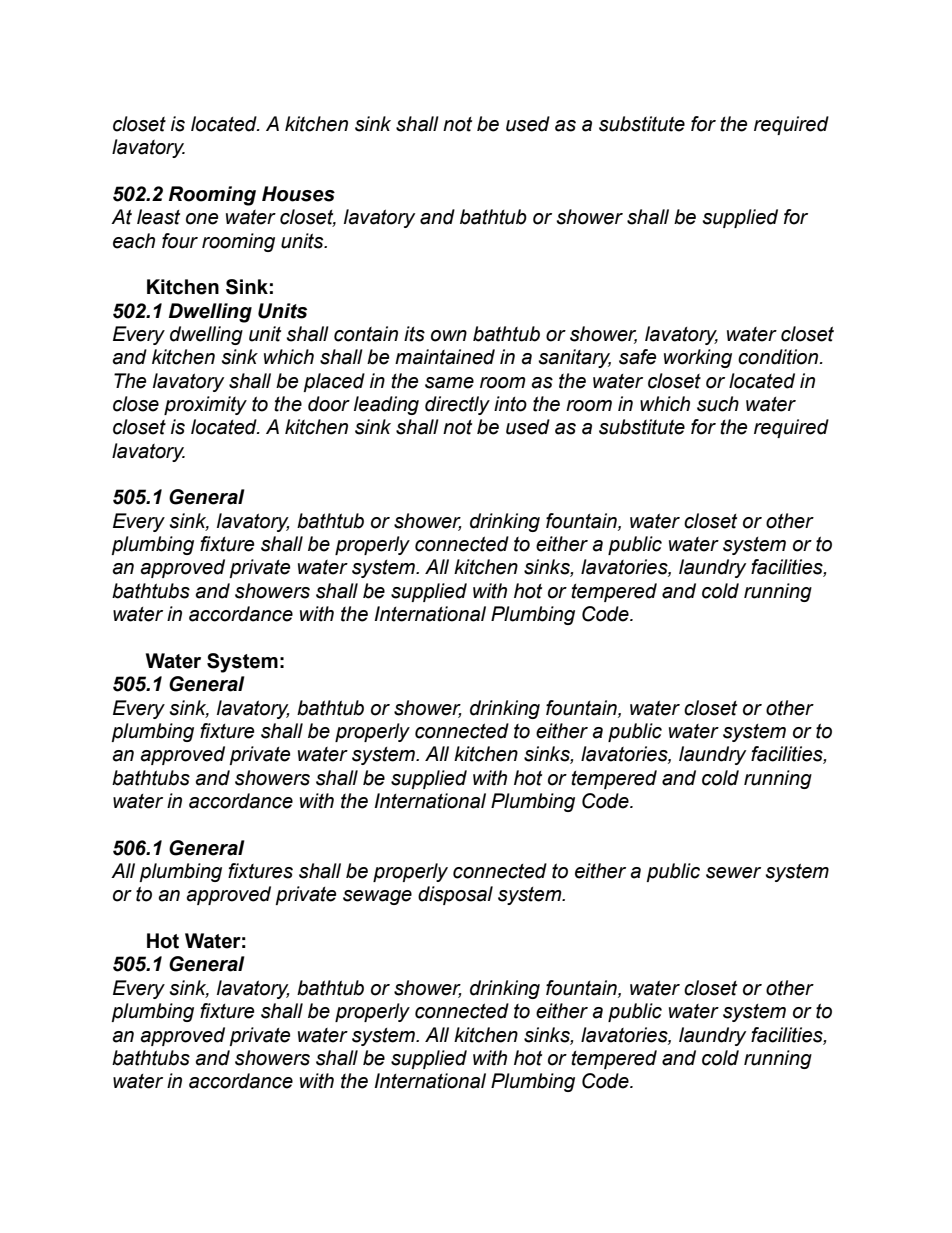 The image size is (952, 1233). I want to click on proximity, so click(205, 405).
